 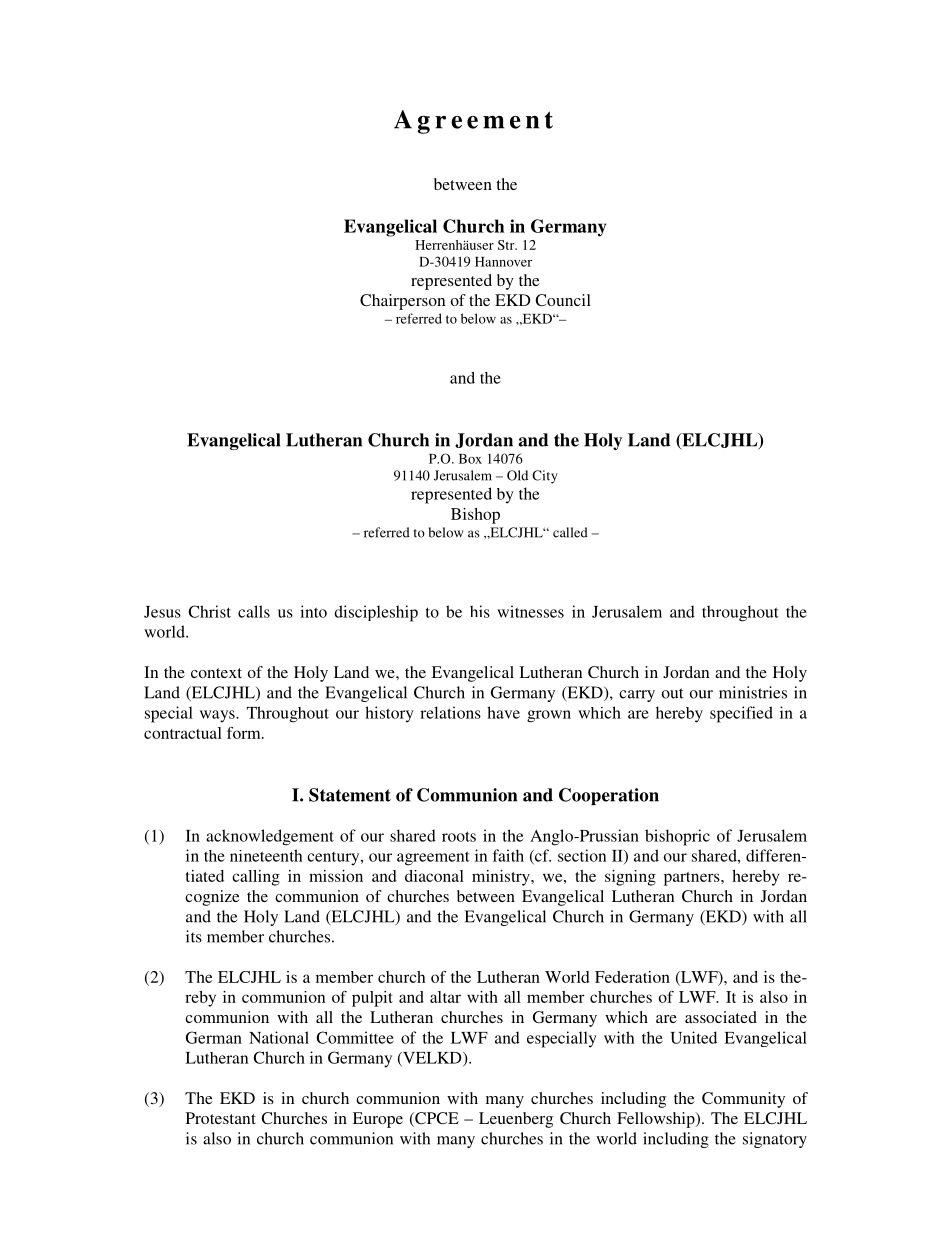 What do you see at coordinates (563, 300) in the screenshot?
I see `Council` at bounding box center [563, 300].
